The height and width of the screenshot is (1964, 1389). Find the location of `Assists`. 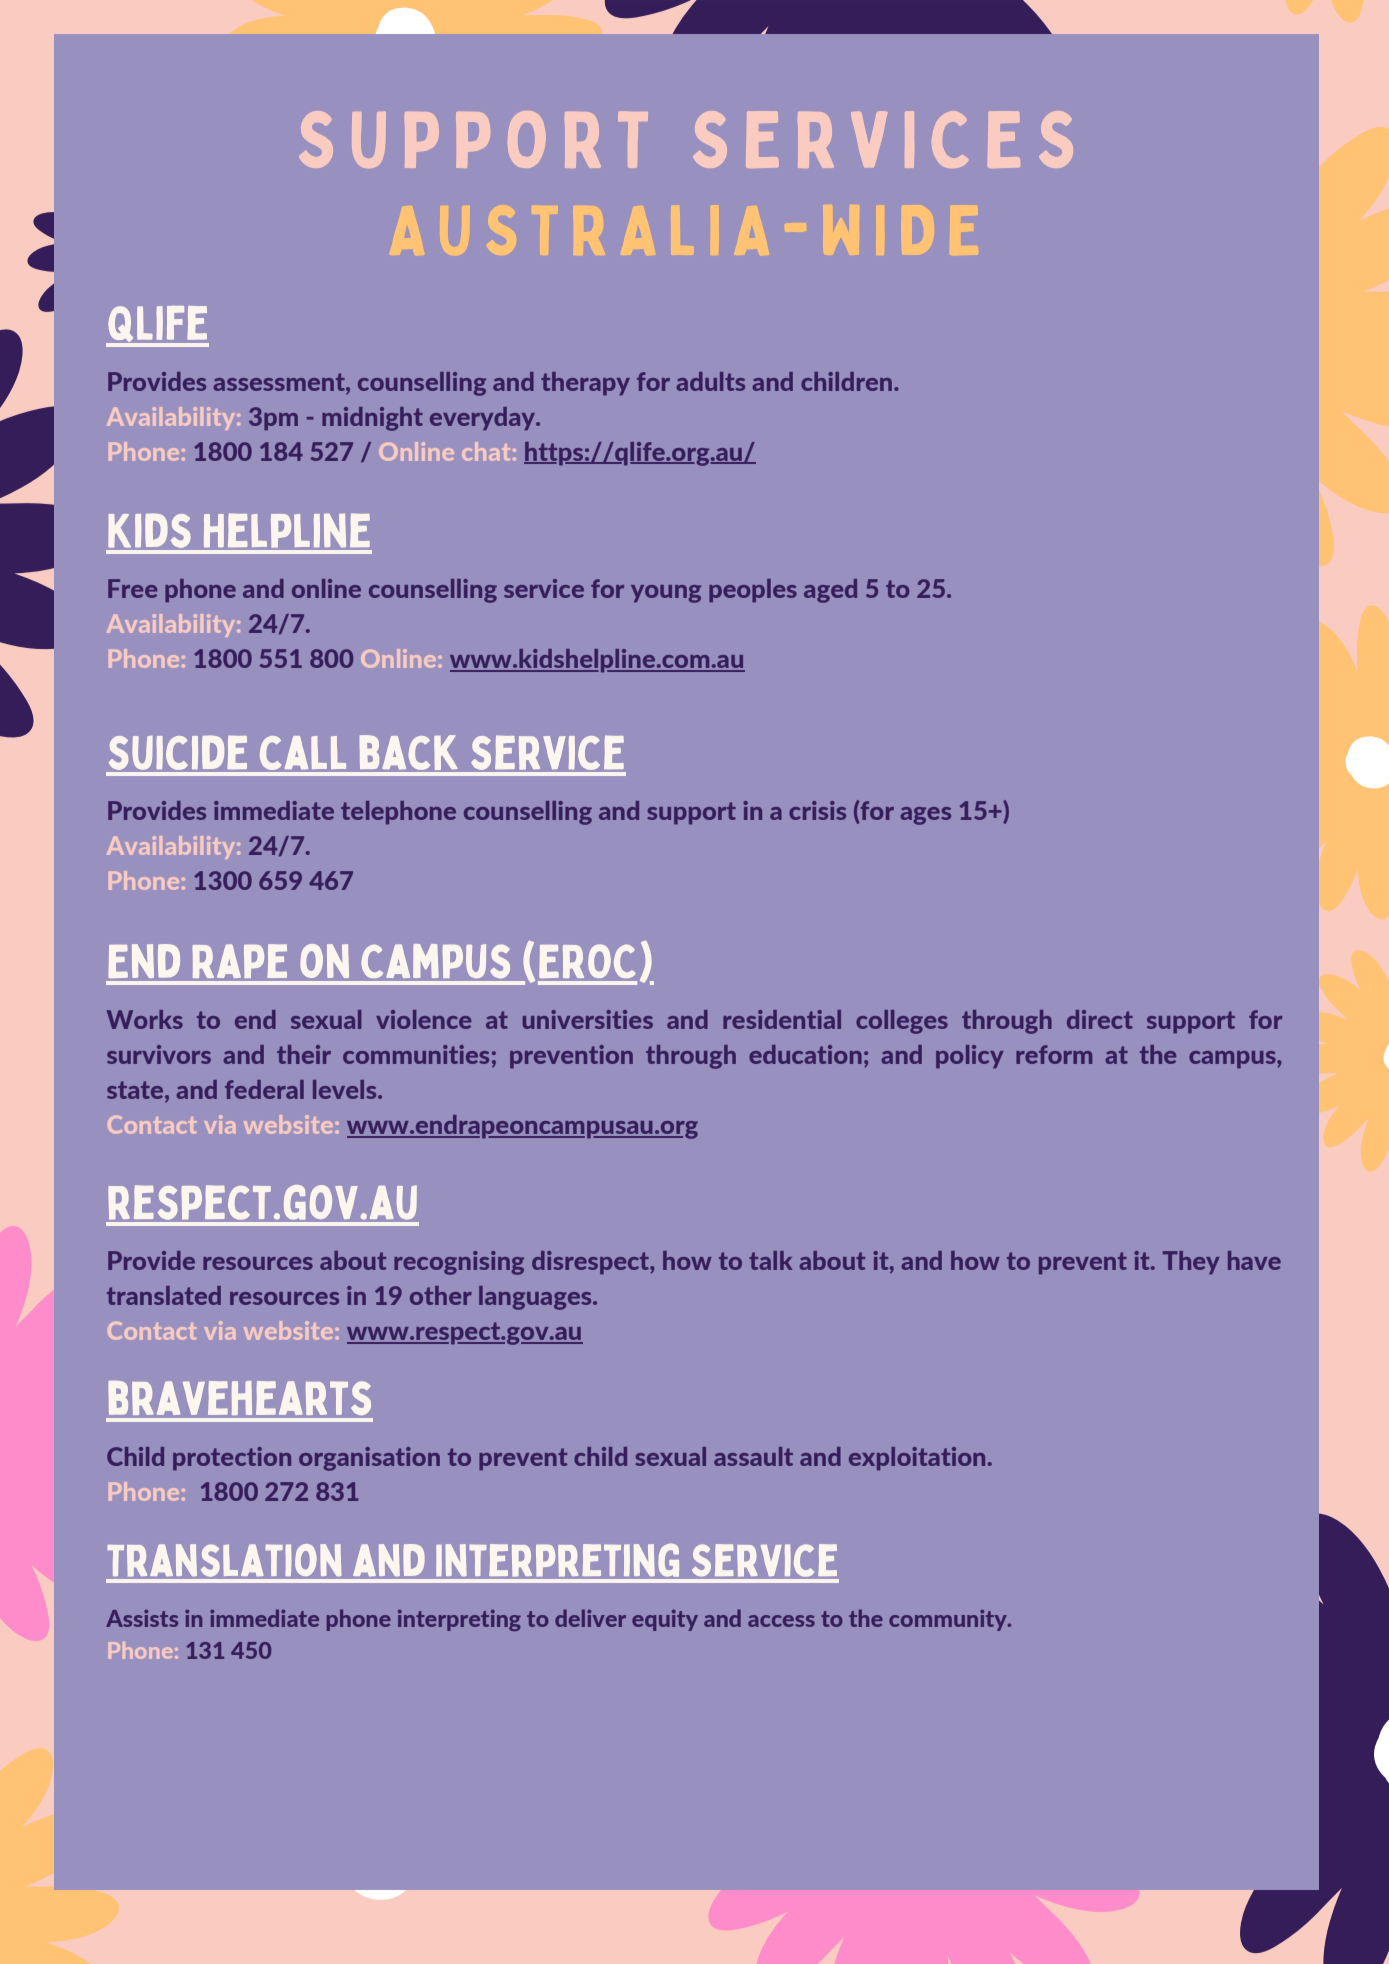

Assists is located at coordinates (142, 1618).
